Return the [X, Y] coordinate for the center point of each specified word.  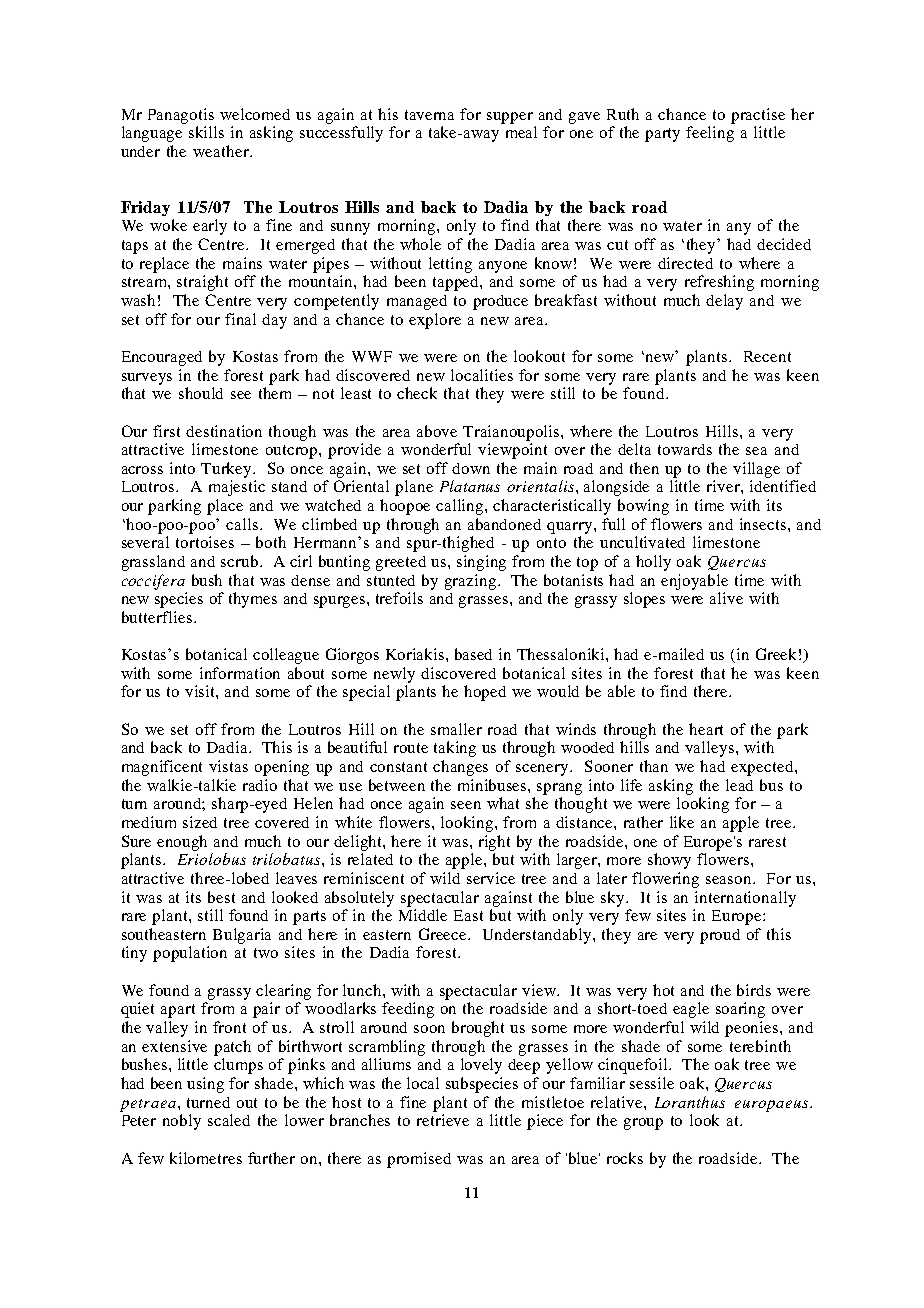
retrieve [443, 1120]
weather [222, 151]
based [473, 654]
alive [726, 598]
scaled [229, 1120]
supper [510, 118]
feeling [710, 134]
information [240, 673]
